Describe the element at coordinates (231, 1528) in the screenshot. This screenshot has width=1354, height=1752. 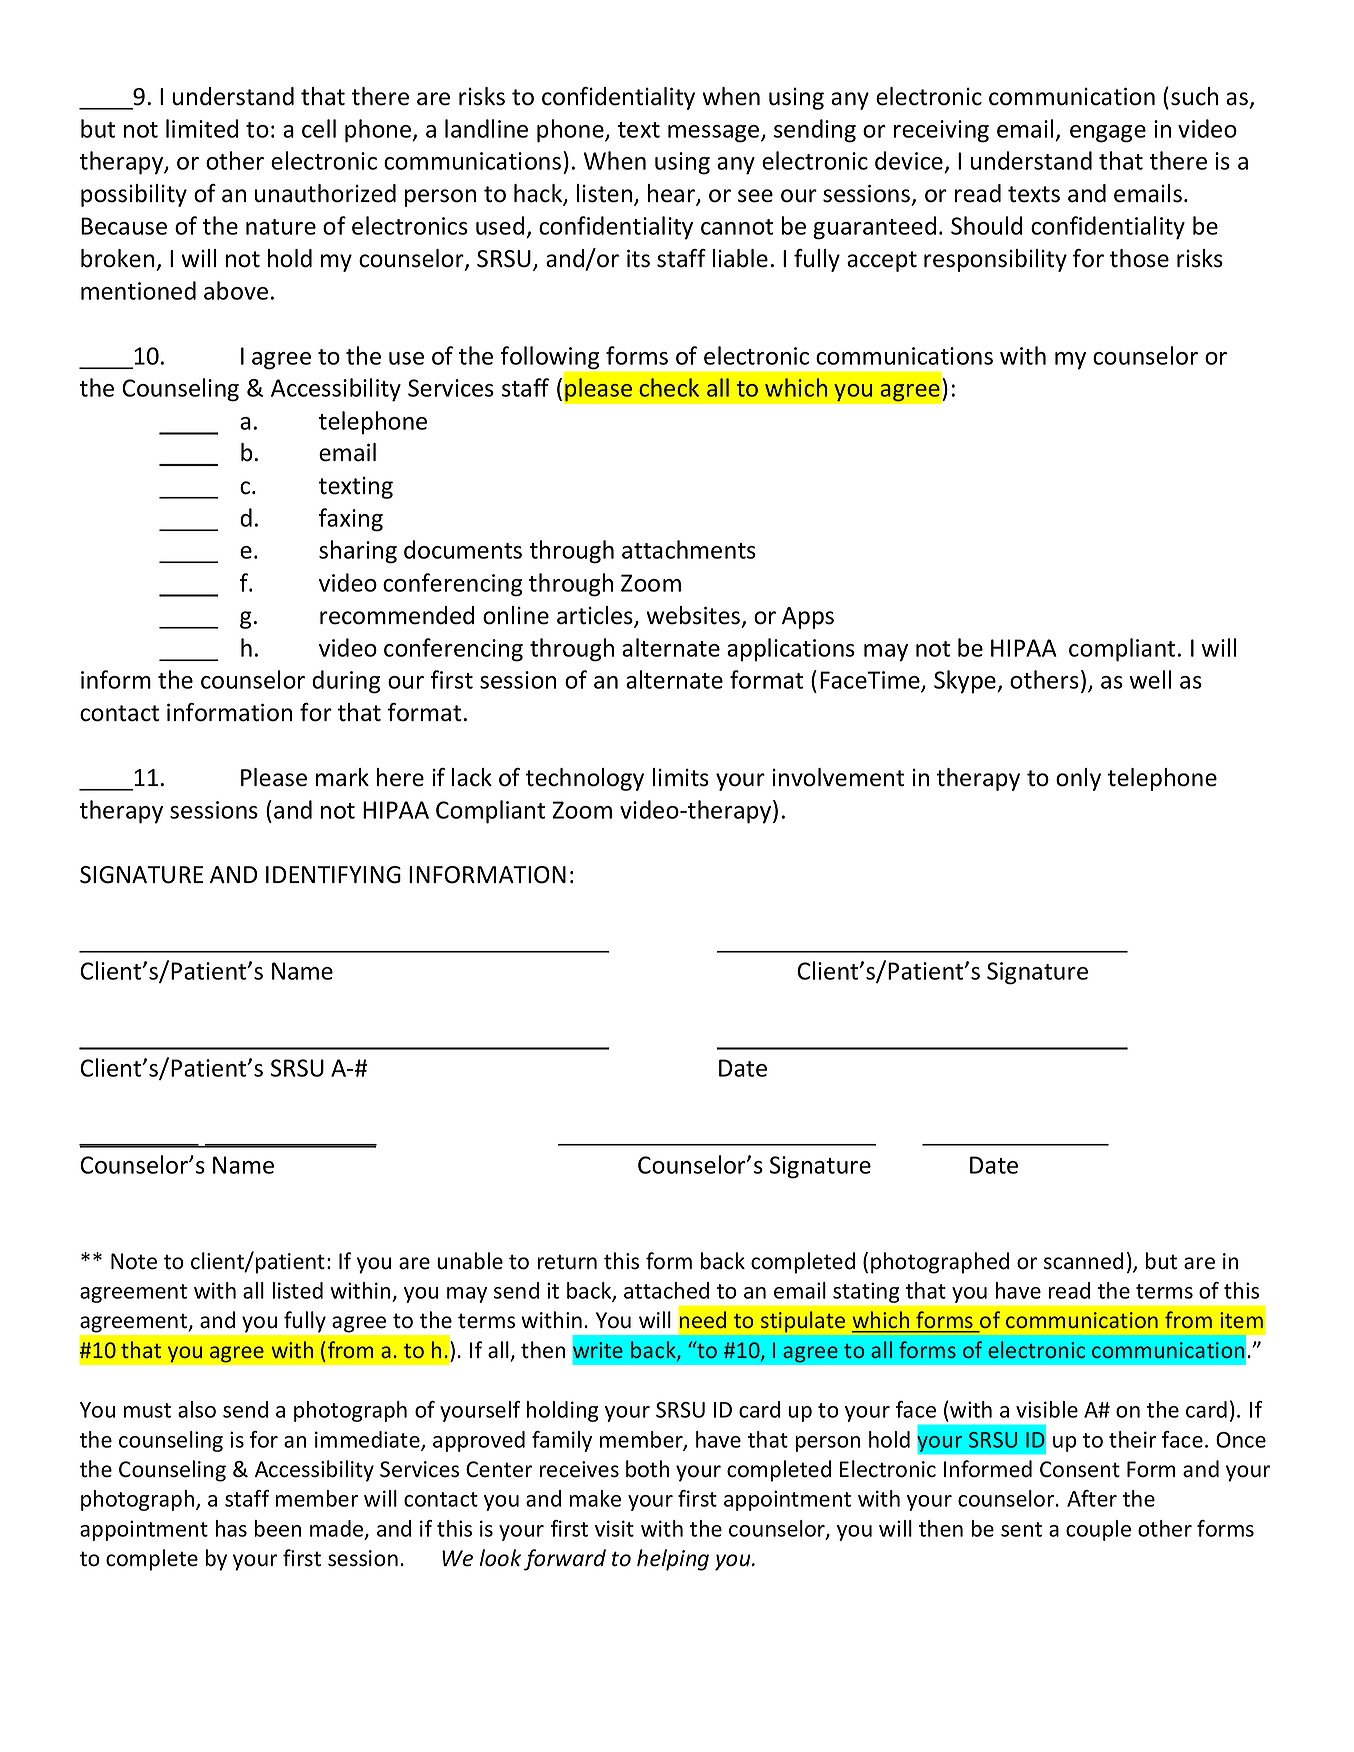
I see `has` at that location.
